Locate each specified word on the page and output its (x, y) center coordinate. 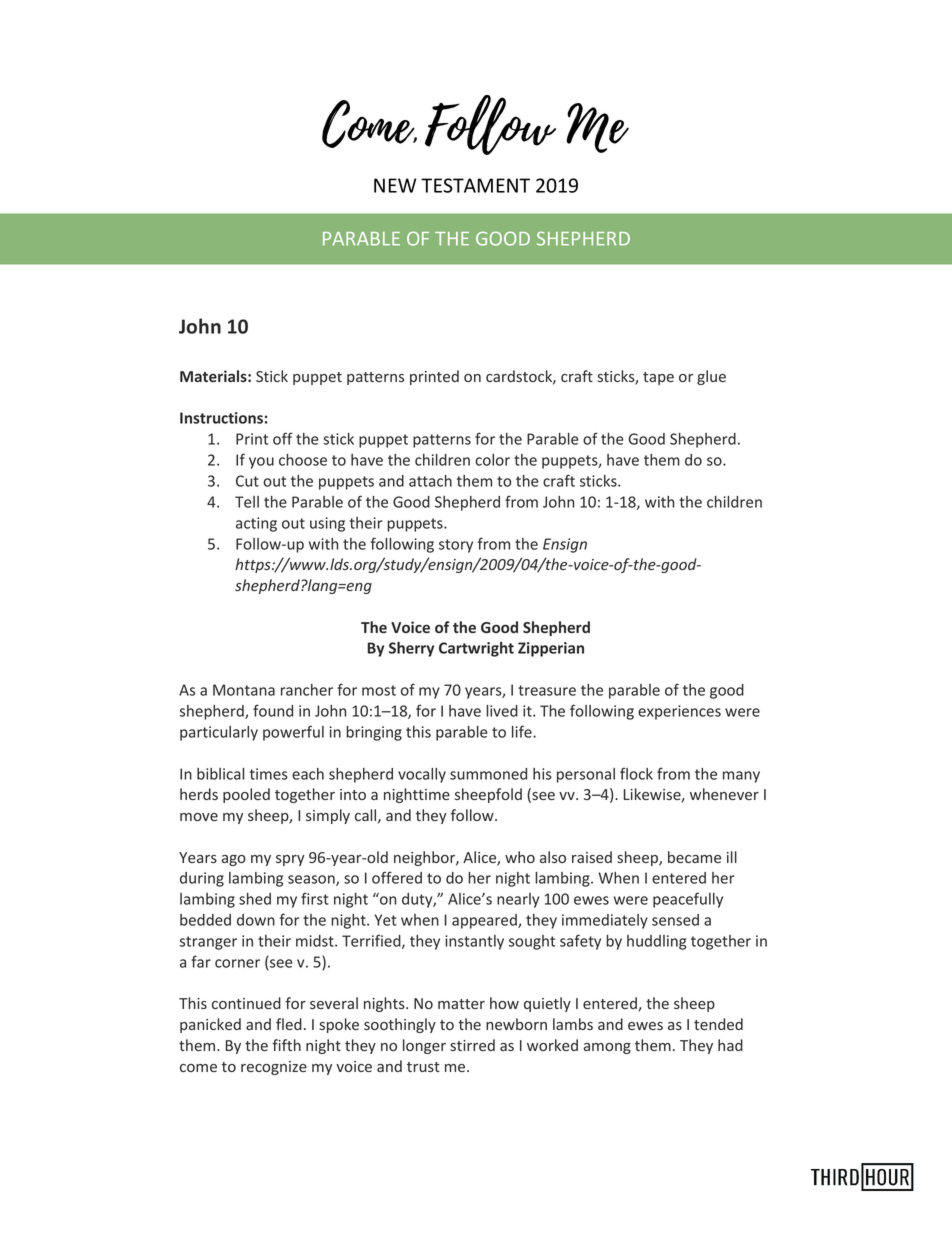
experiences (679, 712)
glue (711, 377)
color (492, 460)
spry (290, 860)
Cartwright (476, 649)
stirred (472, 1045)
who (520, 857)
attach (430, 481)
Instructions (221, 418)
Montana (244, 690)
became (694, 857)
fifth (286, 1045)
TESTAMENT (475, 185)
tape (658, 378)
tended (718, 1024)
